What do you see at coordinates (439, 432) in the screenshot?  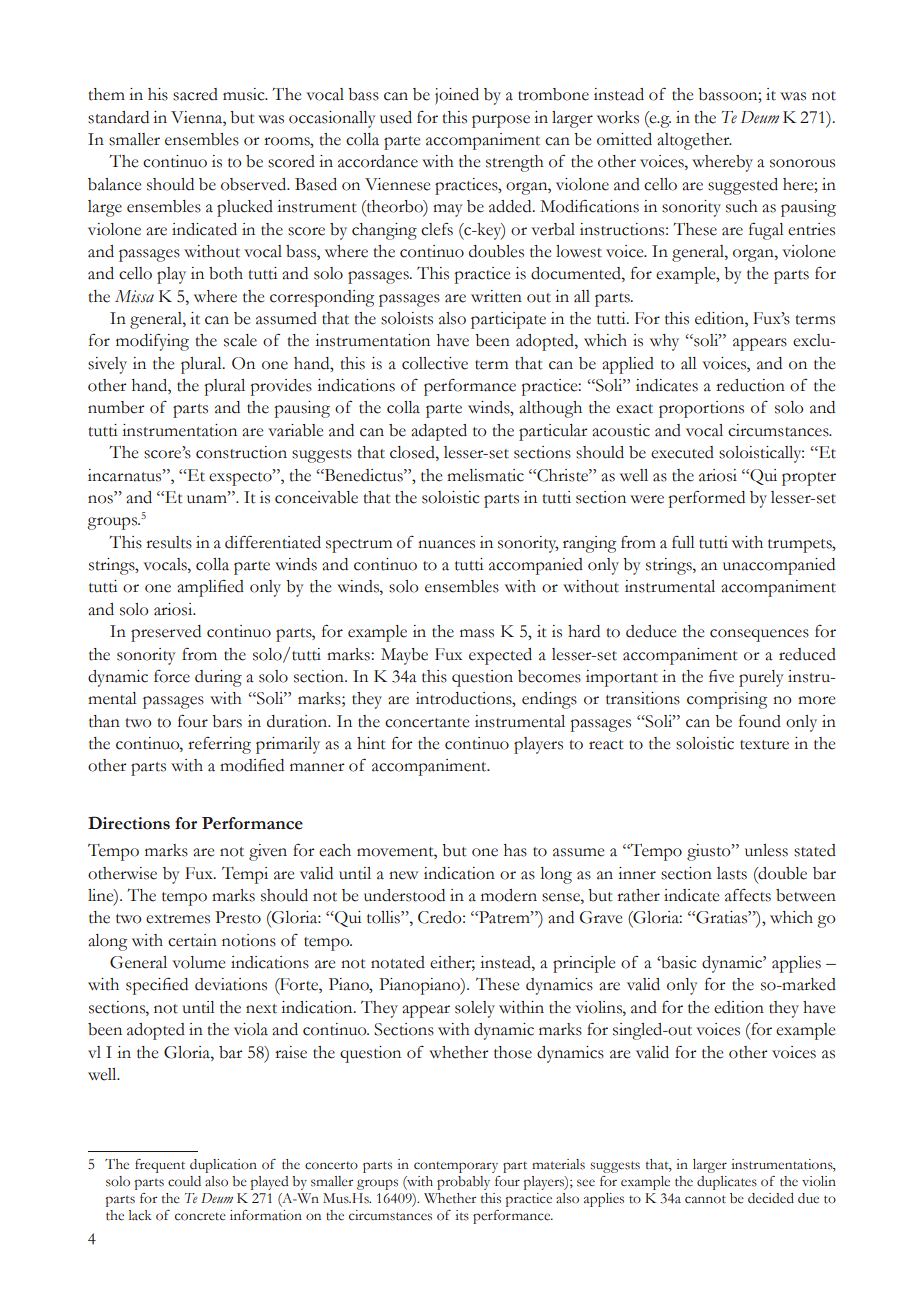 I see `adapted` at bounding box center [439, 432].
